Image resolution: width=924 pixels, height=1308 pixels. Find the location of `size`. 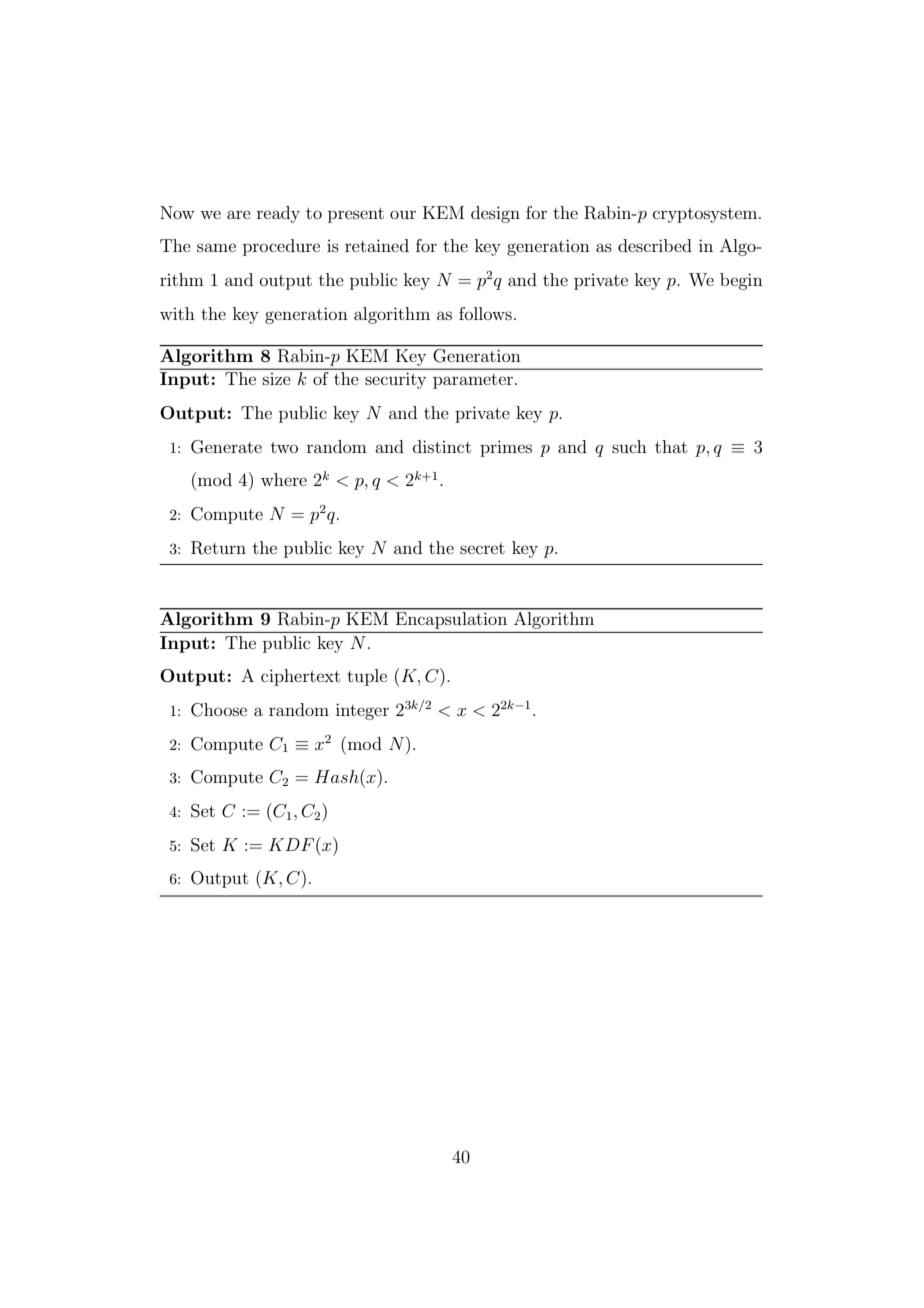

size is located at coordinates (277, 379).
